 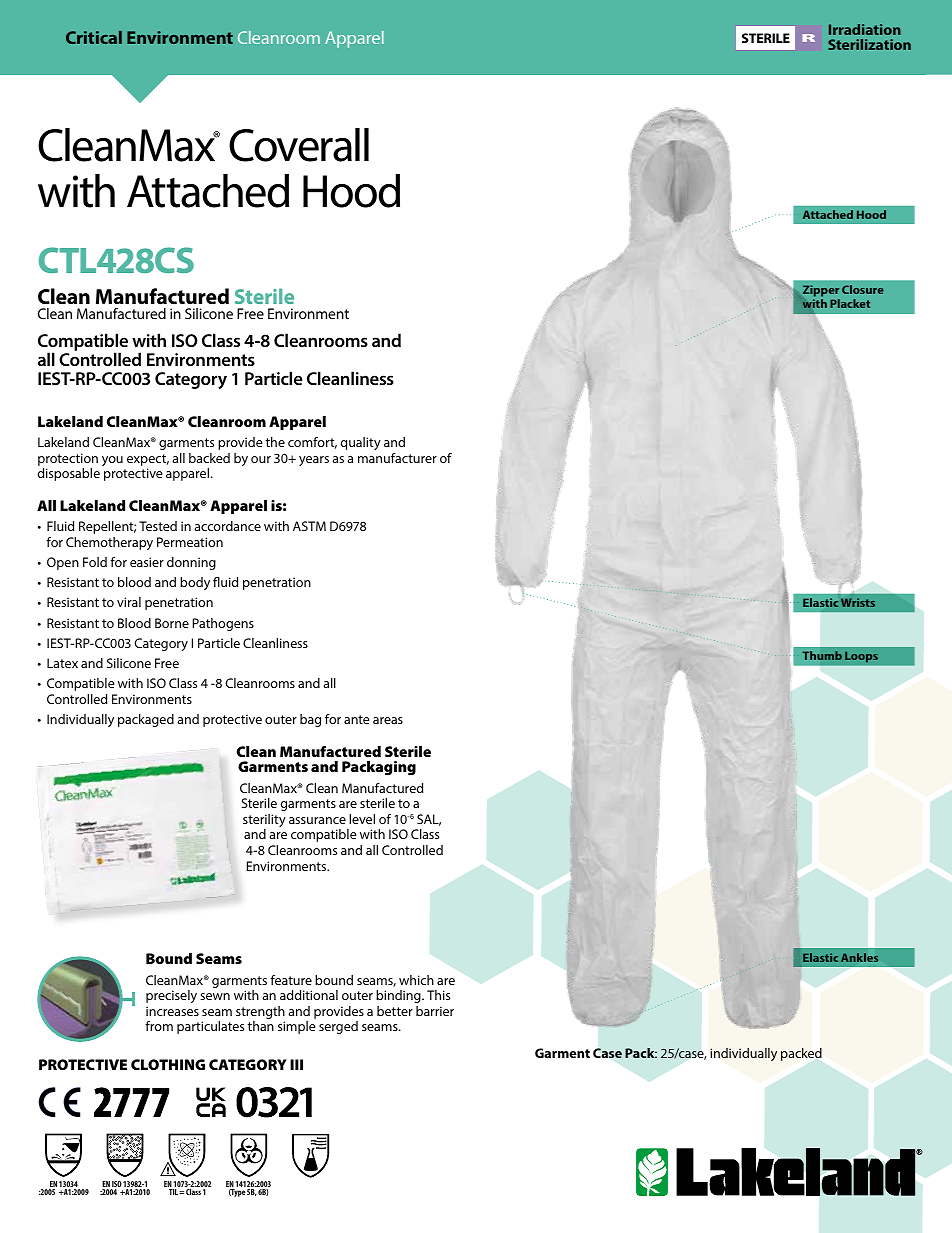 What do you see at coordinates (865, 29) in the screenshot?
I see `Irradiation` at bounding box center [865, 29].
